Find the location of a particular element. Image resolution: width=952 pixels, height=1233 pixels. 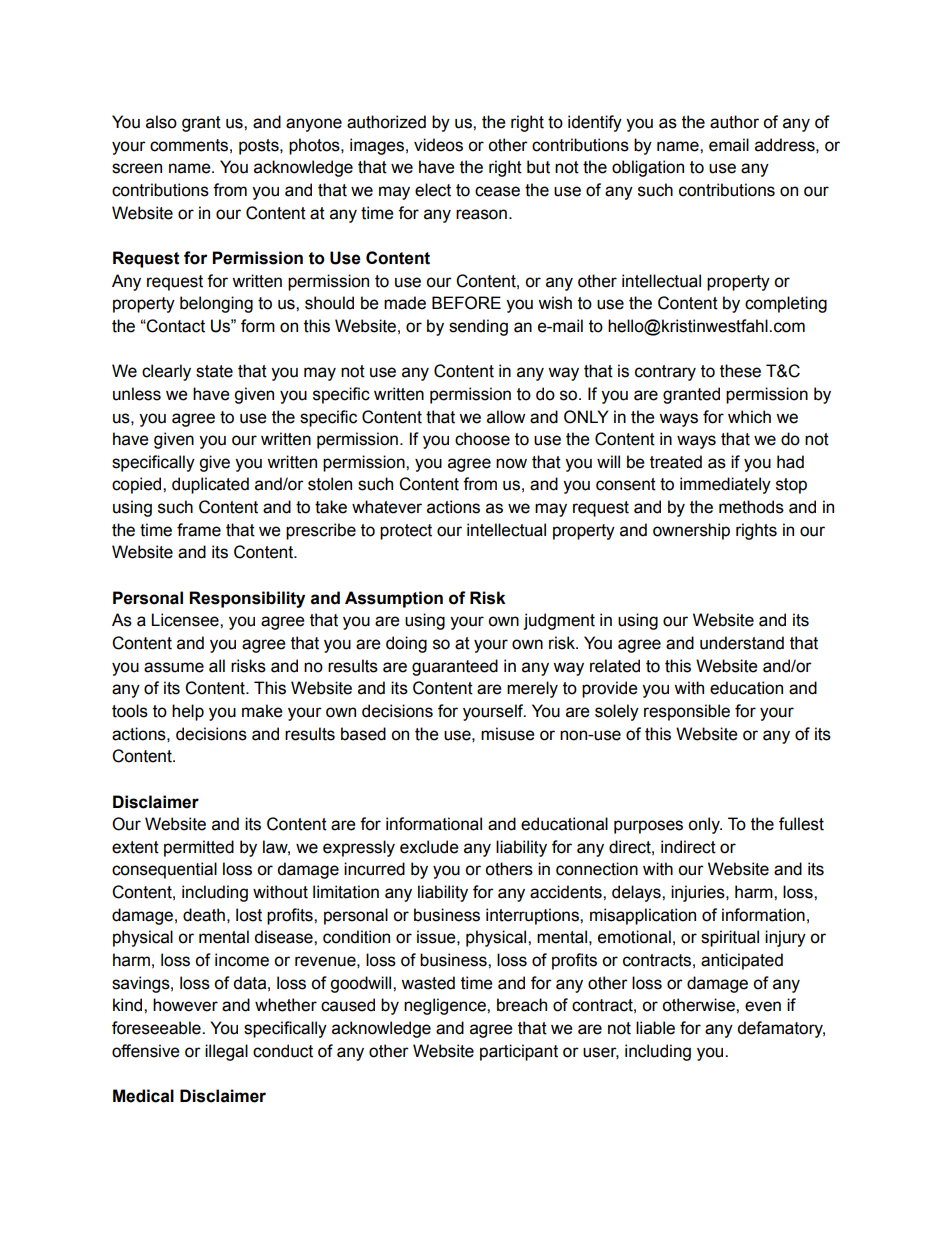

videos is located at coordinates (438, 145).
